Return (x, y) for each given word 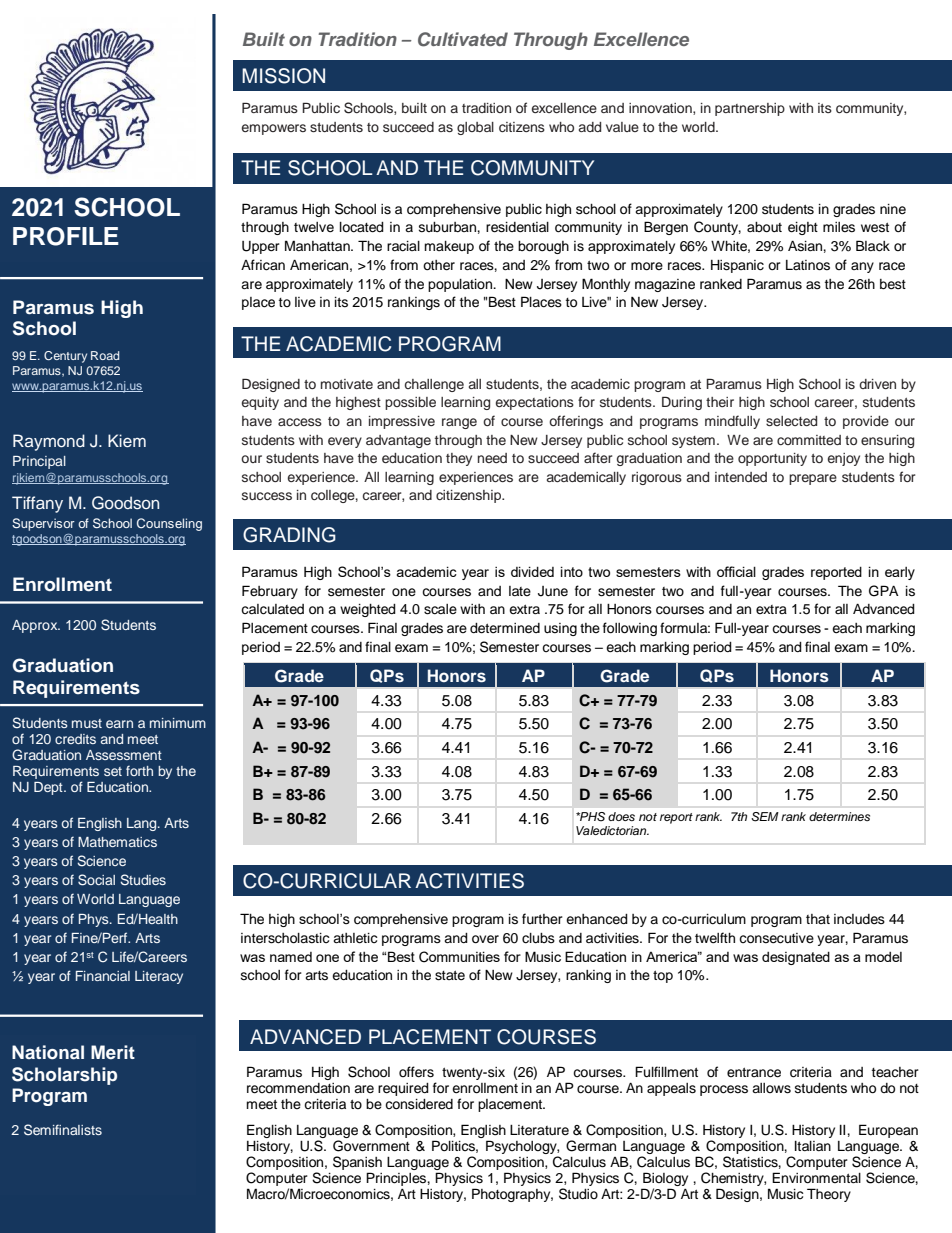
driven (877, 384)
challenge (434, 385)
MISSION (283, 76)
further (542, 918)
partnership (750, 109)
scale (440, 609)
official (736, 571)
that (818, 919)
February (270, 592)
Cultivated (463, 39)
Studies (143, 880)
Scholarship (64, 1076)
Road (105, 355)
